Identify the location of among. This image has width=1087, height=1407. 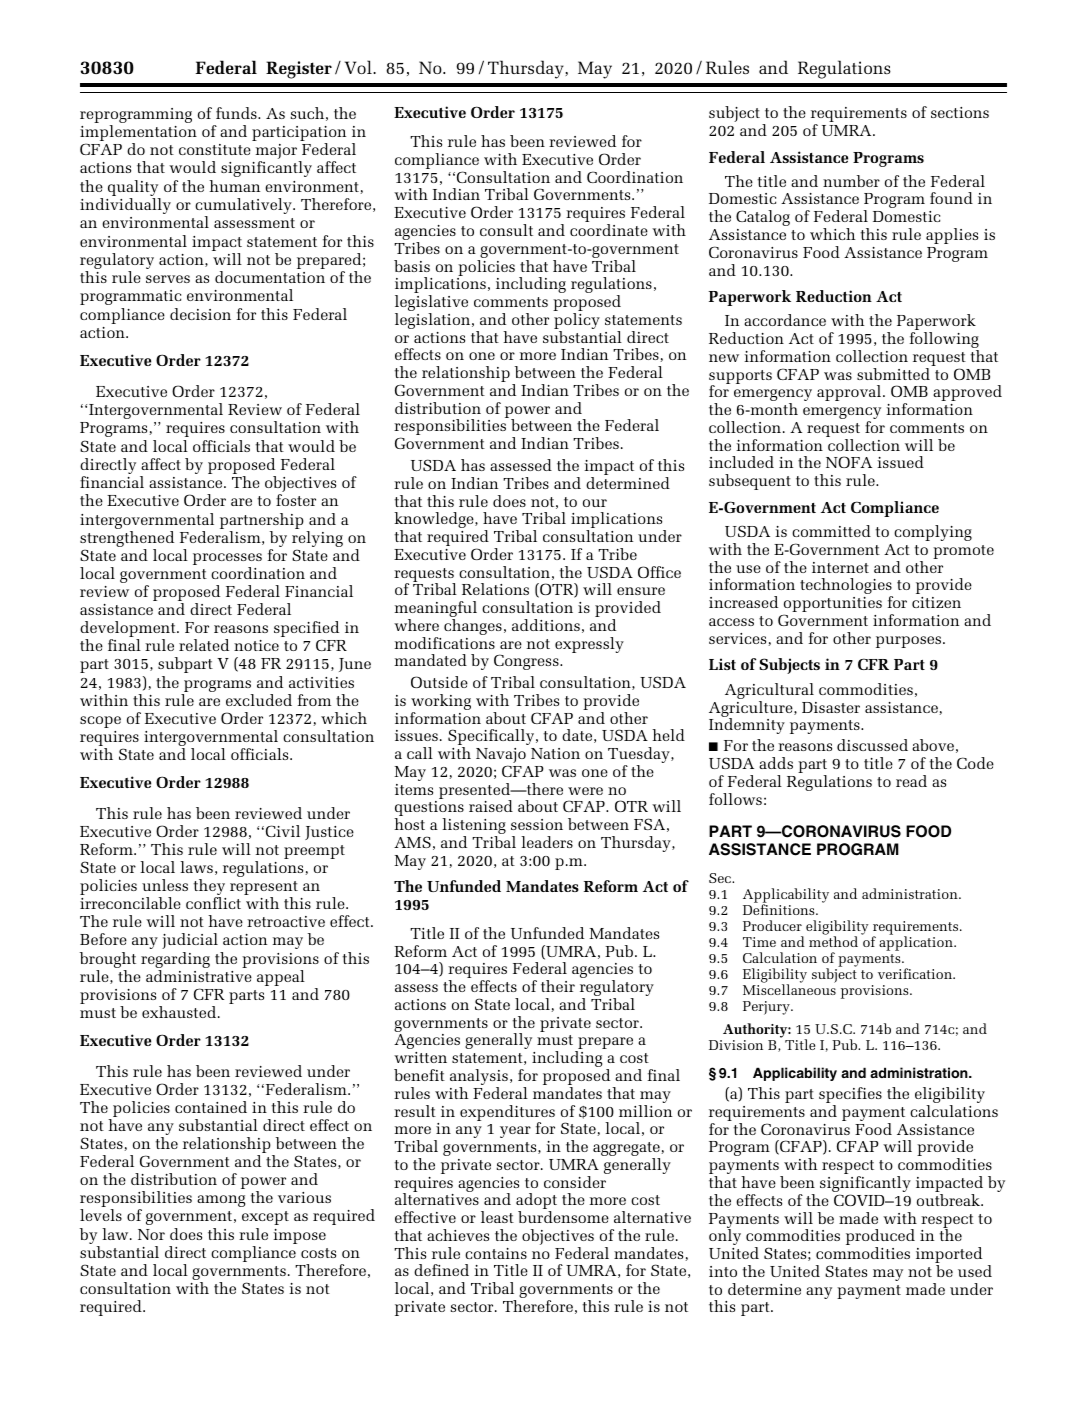
(221, 1201).
